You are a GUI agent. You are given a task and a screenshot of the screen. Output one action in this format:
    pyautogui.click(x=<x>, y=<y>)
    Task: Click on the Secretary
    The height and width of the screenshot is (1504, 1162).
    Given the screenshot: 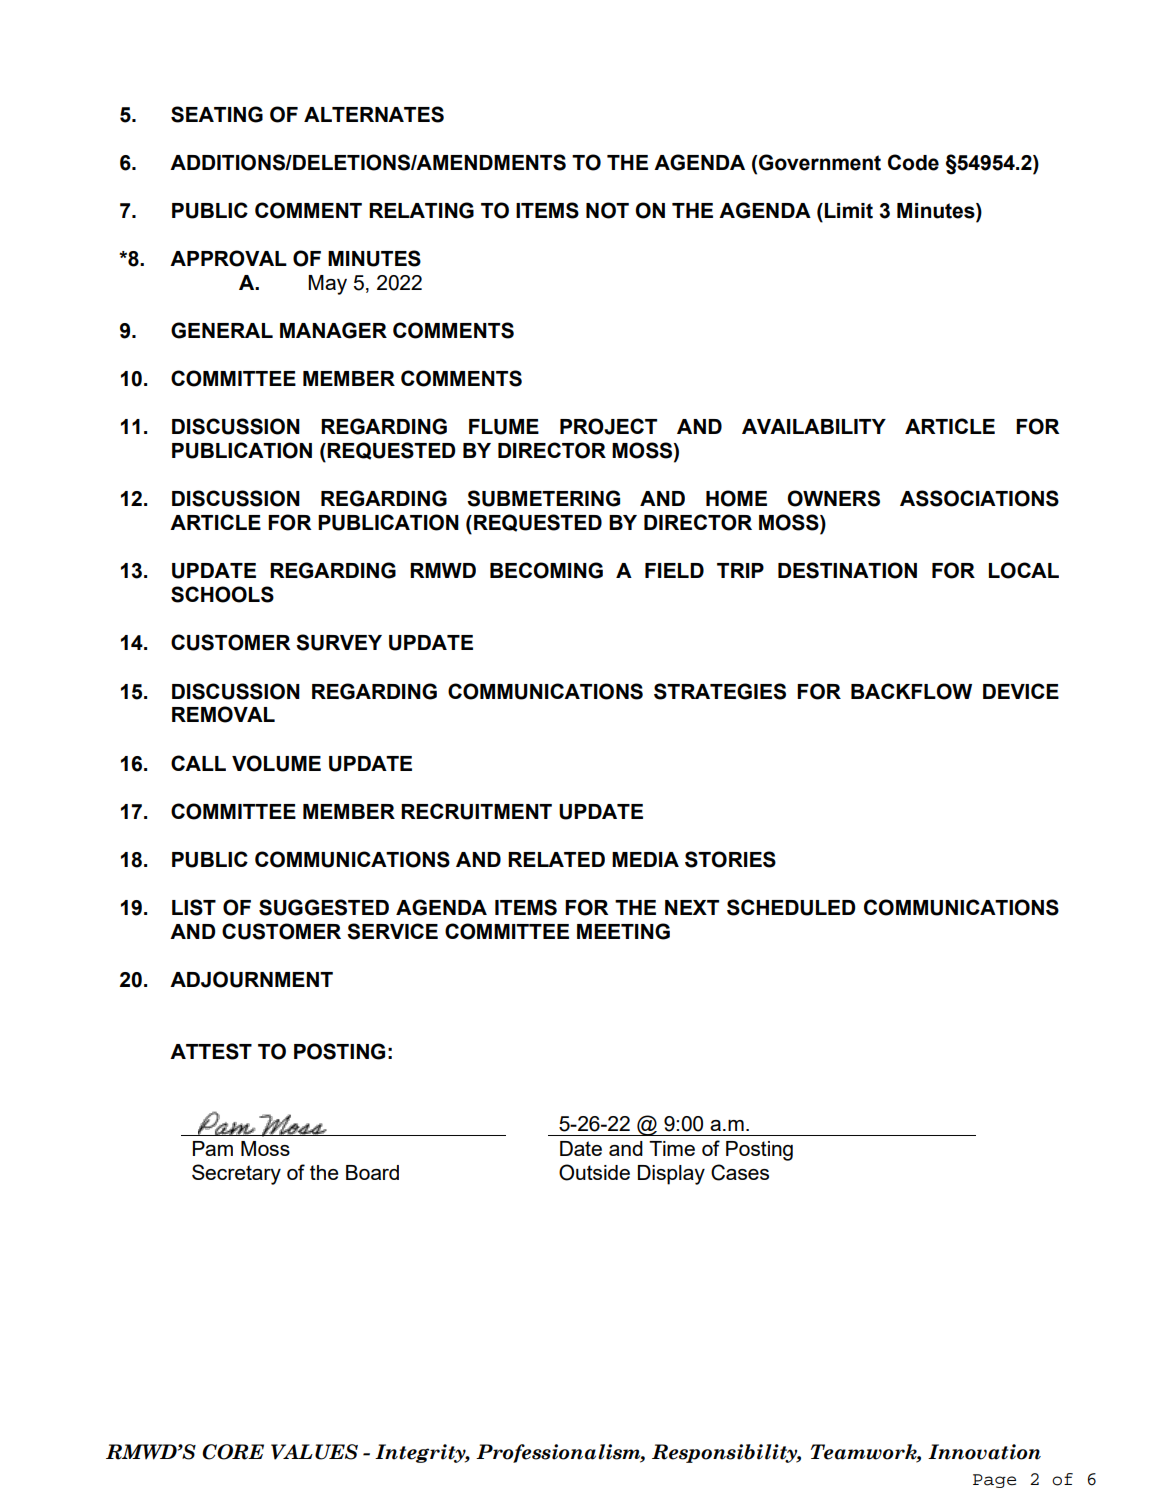 What is the action you would take?
    pyautogui.click(x=236, y=1174)
